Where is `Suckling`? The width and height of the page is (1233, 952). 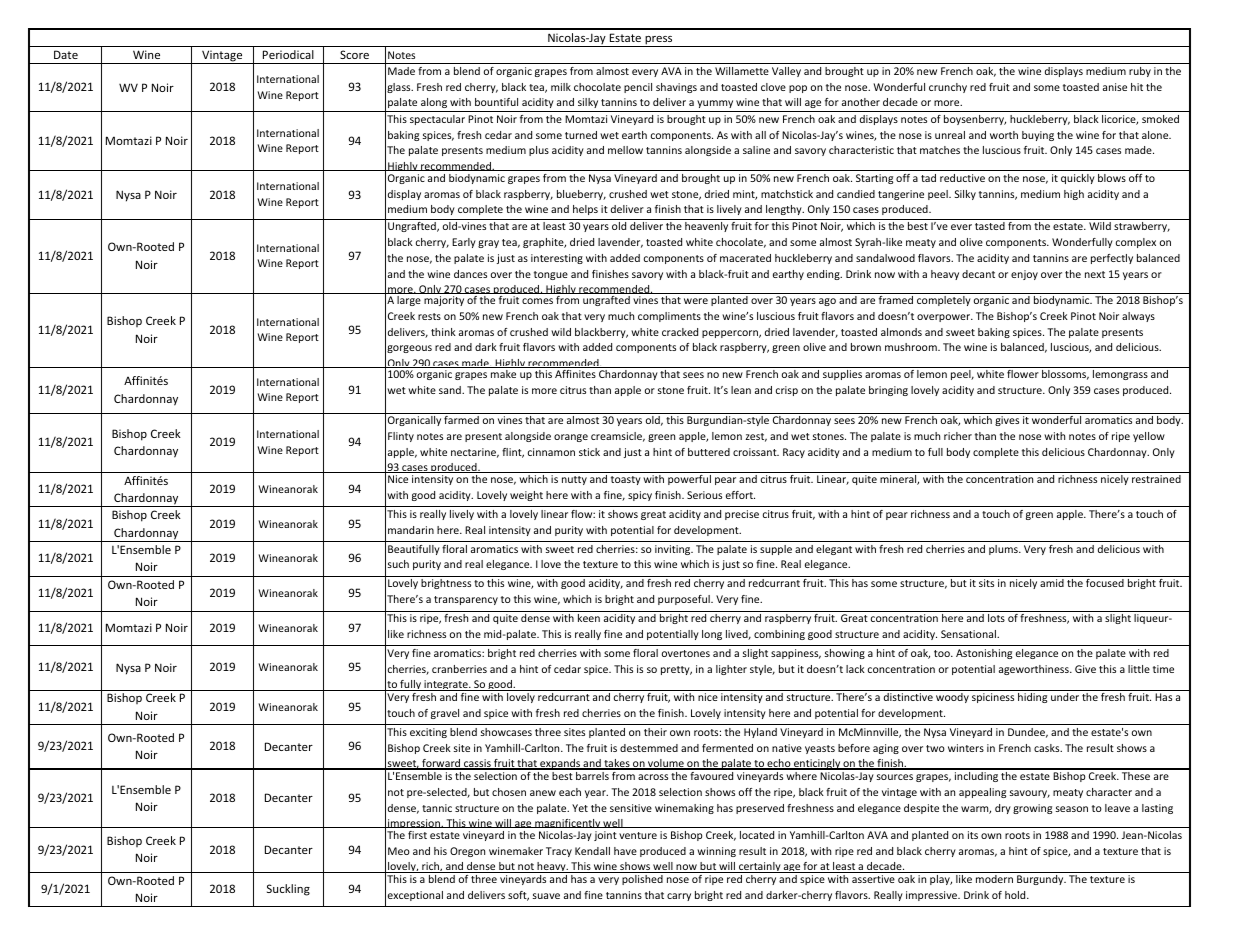 Suckling is located at coordinates (288, 890).
